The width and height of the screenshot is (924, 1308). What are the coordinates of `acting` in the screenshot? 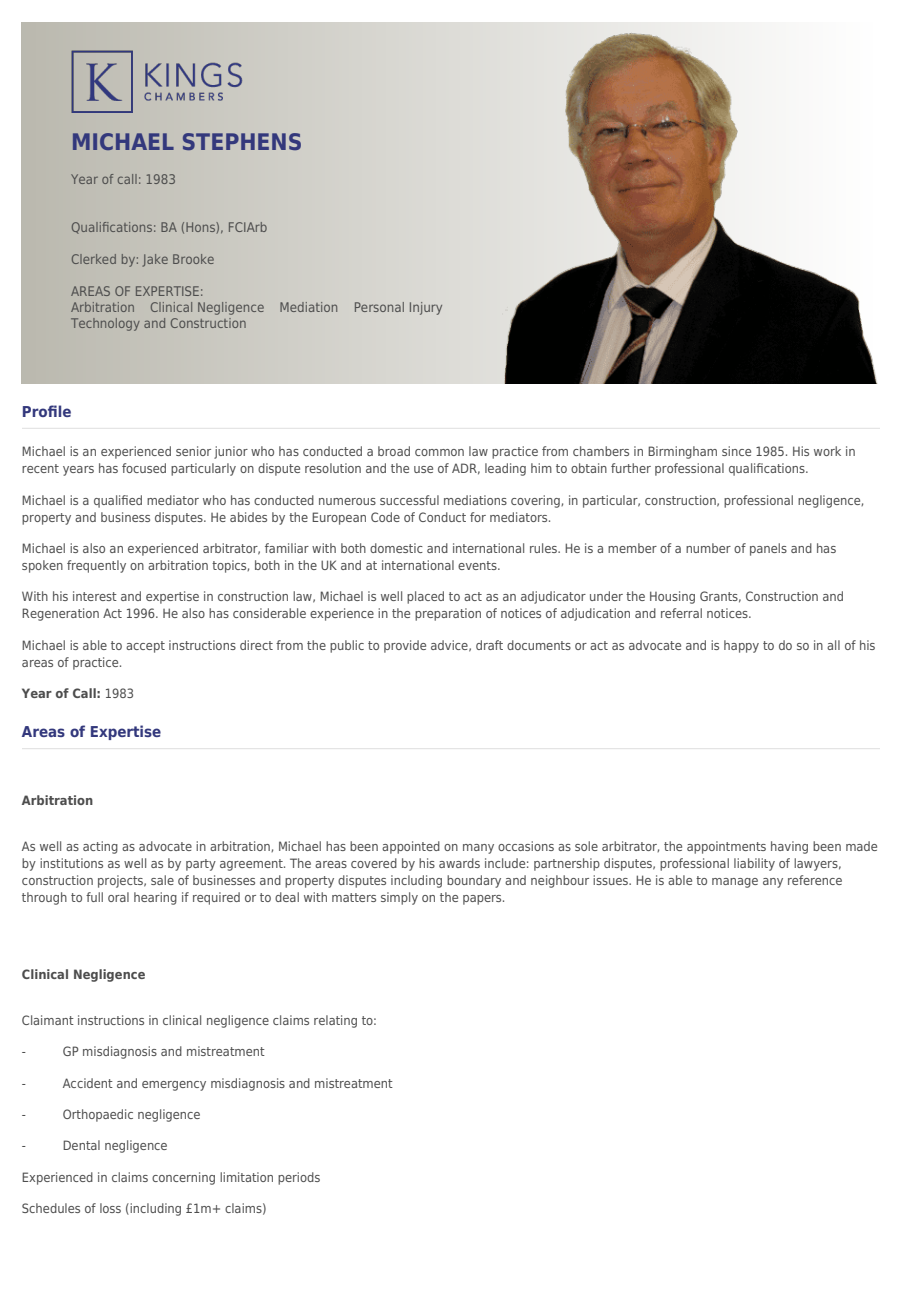 It's located at (100, 847).
